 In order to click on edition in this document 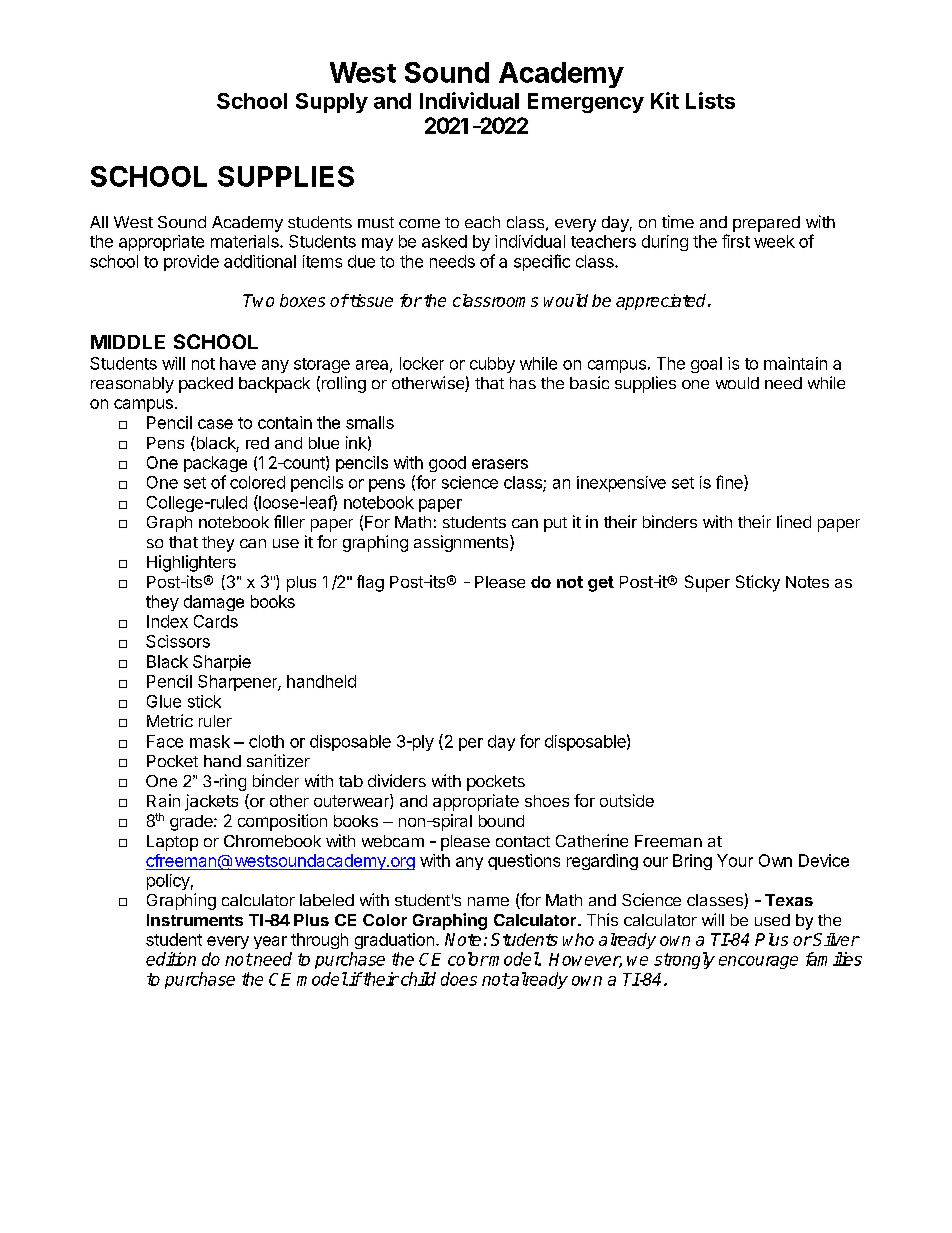, I will do `click(171, 959)`.
